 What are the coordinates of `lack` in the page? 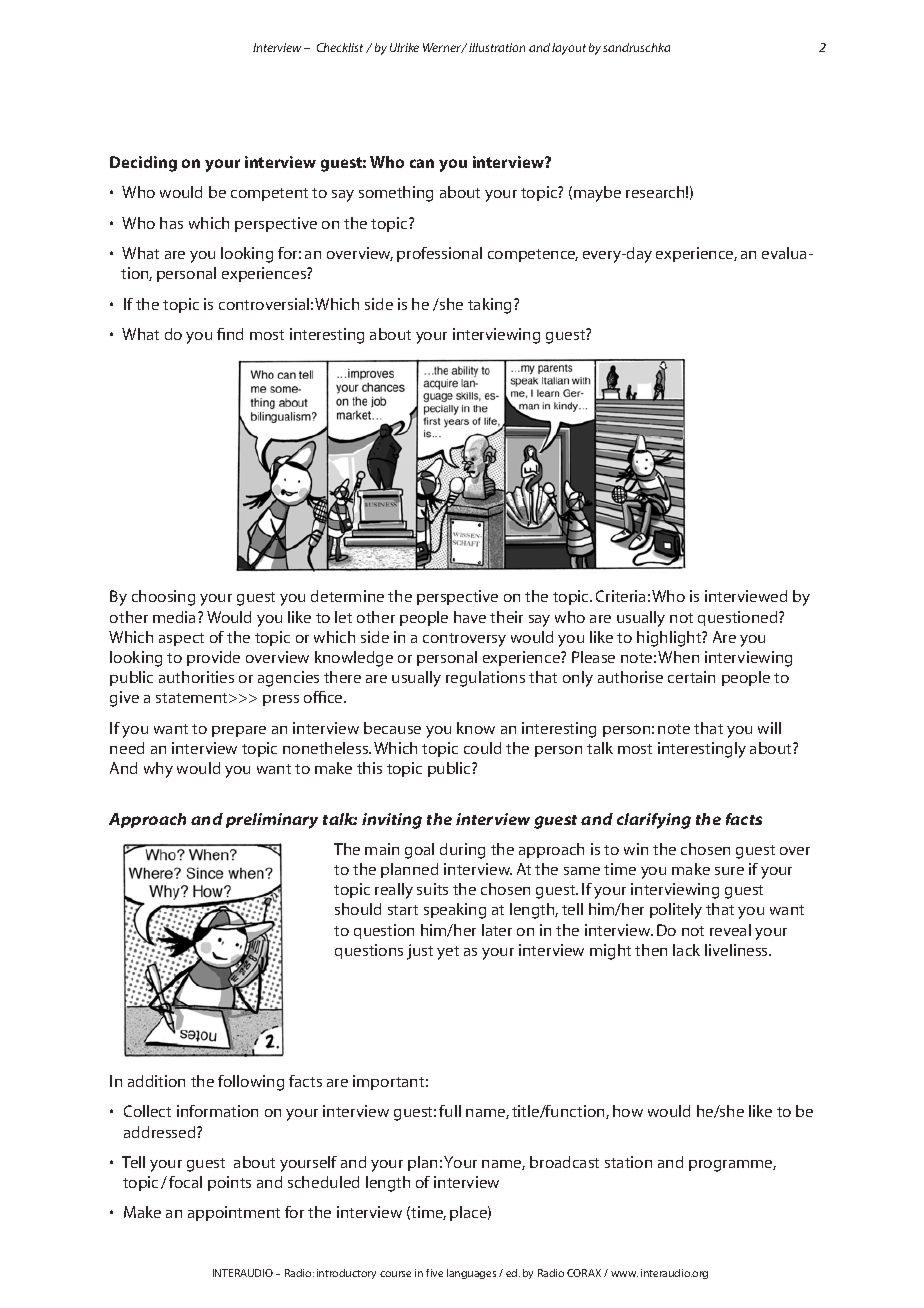 It's located at (686, 950).
